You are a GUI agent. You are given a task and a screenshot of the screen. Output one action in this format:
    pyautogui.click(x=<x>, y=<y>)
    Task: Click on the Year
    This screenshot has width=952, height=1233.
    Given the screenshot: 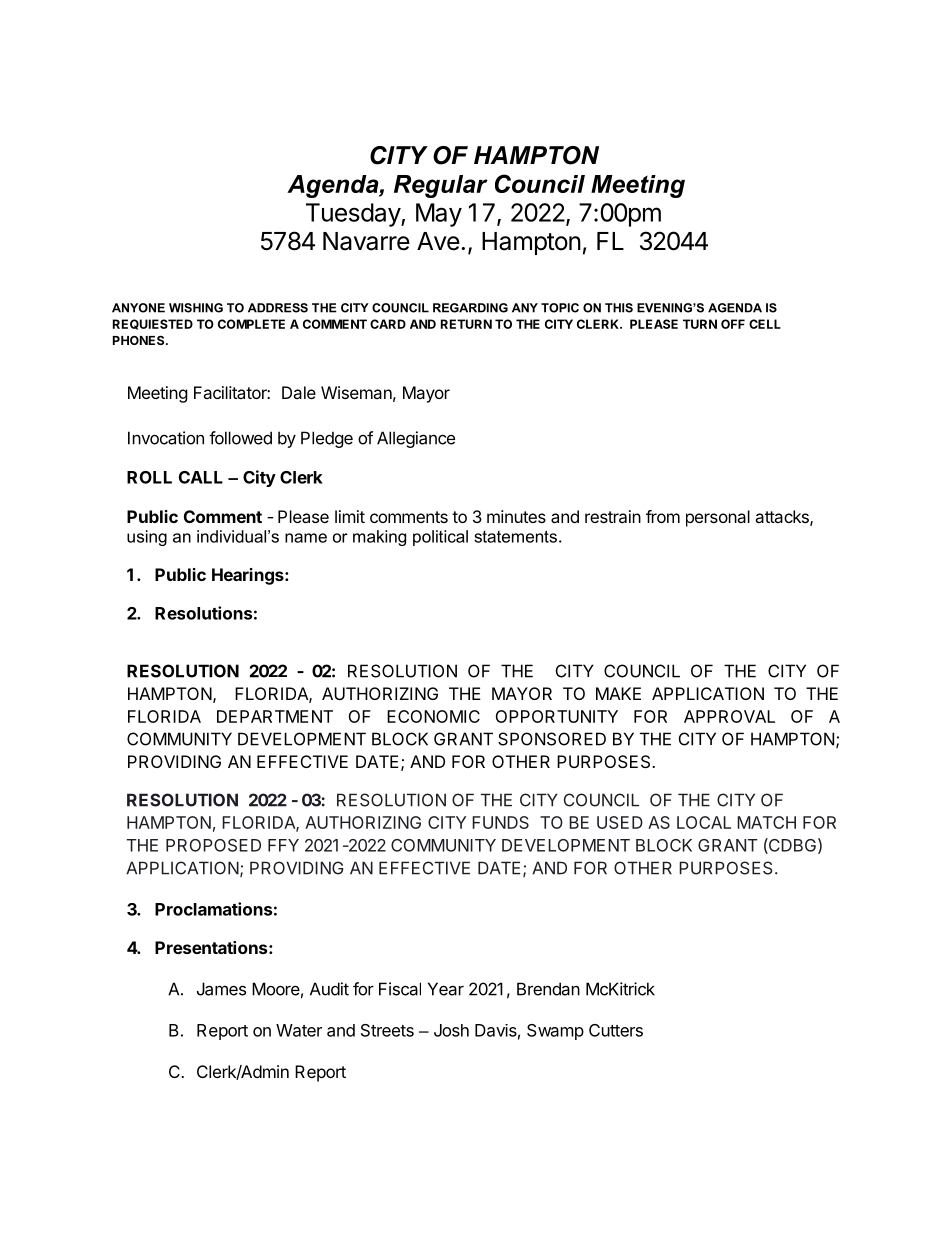 What is the action you would take?
    pyautogui.click(x=446, y=989)
